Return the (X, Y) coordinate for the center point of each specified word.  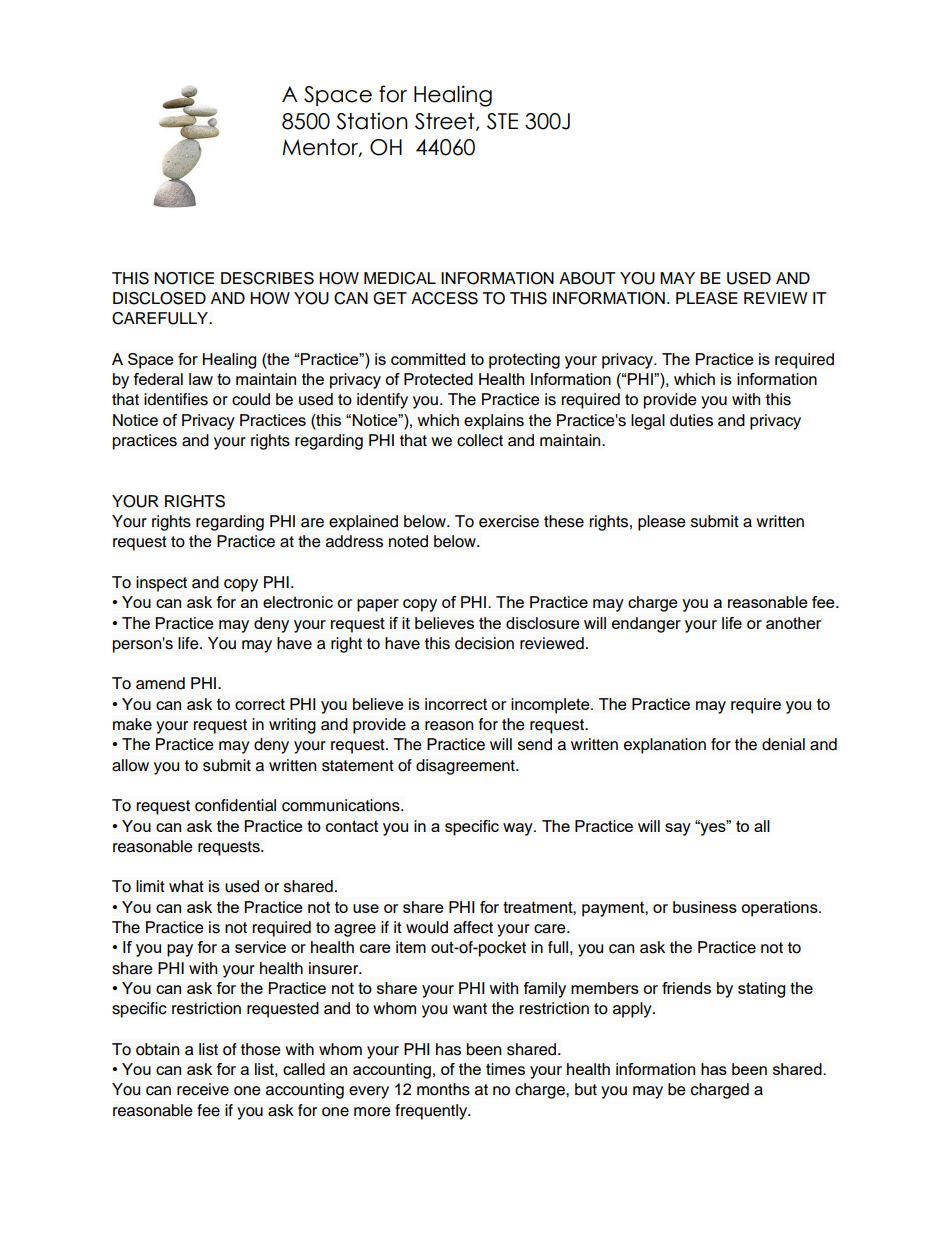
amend (160, 683)
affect (473, 927)
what (186, 886)
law (201, 379)
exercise (509, 521)
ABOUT (587, 278)
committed (428, 359)
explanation (665, 746)
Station (372, 121)
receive (203, 1089)
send (535, 744)
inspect (161, 584)
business (705, 907)
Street (446, 122)
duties (691, 420)
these (564, 521)
